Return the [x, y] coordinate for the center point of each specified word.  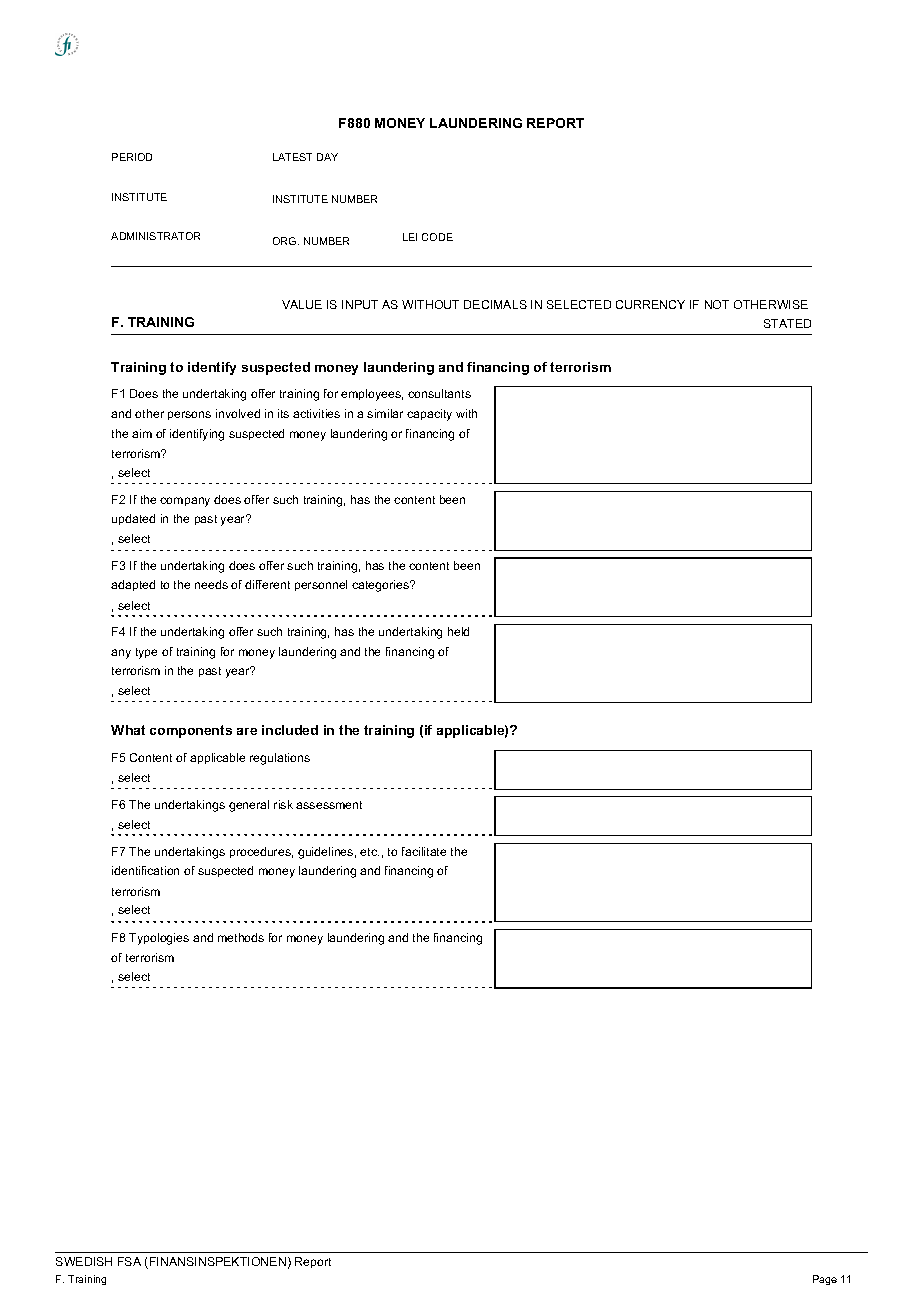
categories [381, 586]
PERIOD [132, 157]
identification [145, 870]
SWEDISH [84, 1261]
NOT [717, 304]
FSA [129, 1261]
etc [369, 852]
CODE [437, 237]
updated [133, 519]
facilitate [424, 851]
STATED [787, 323]
